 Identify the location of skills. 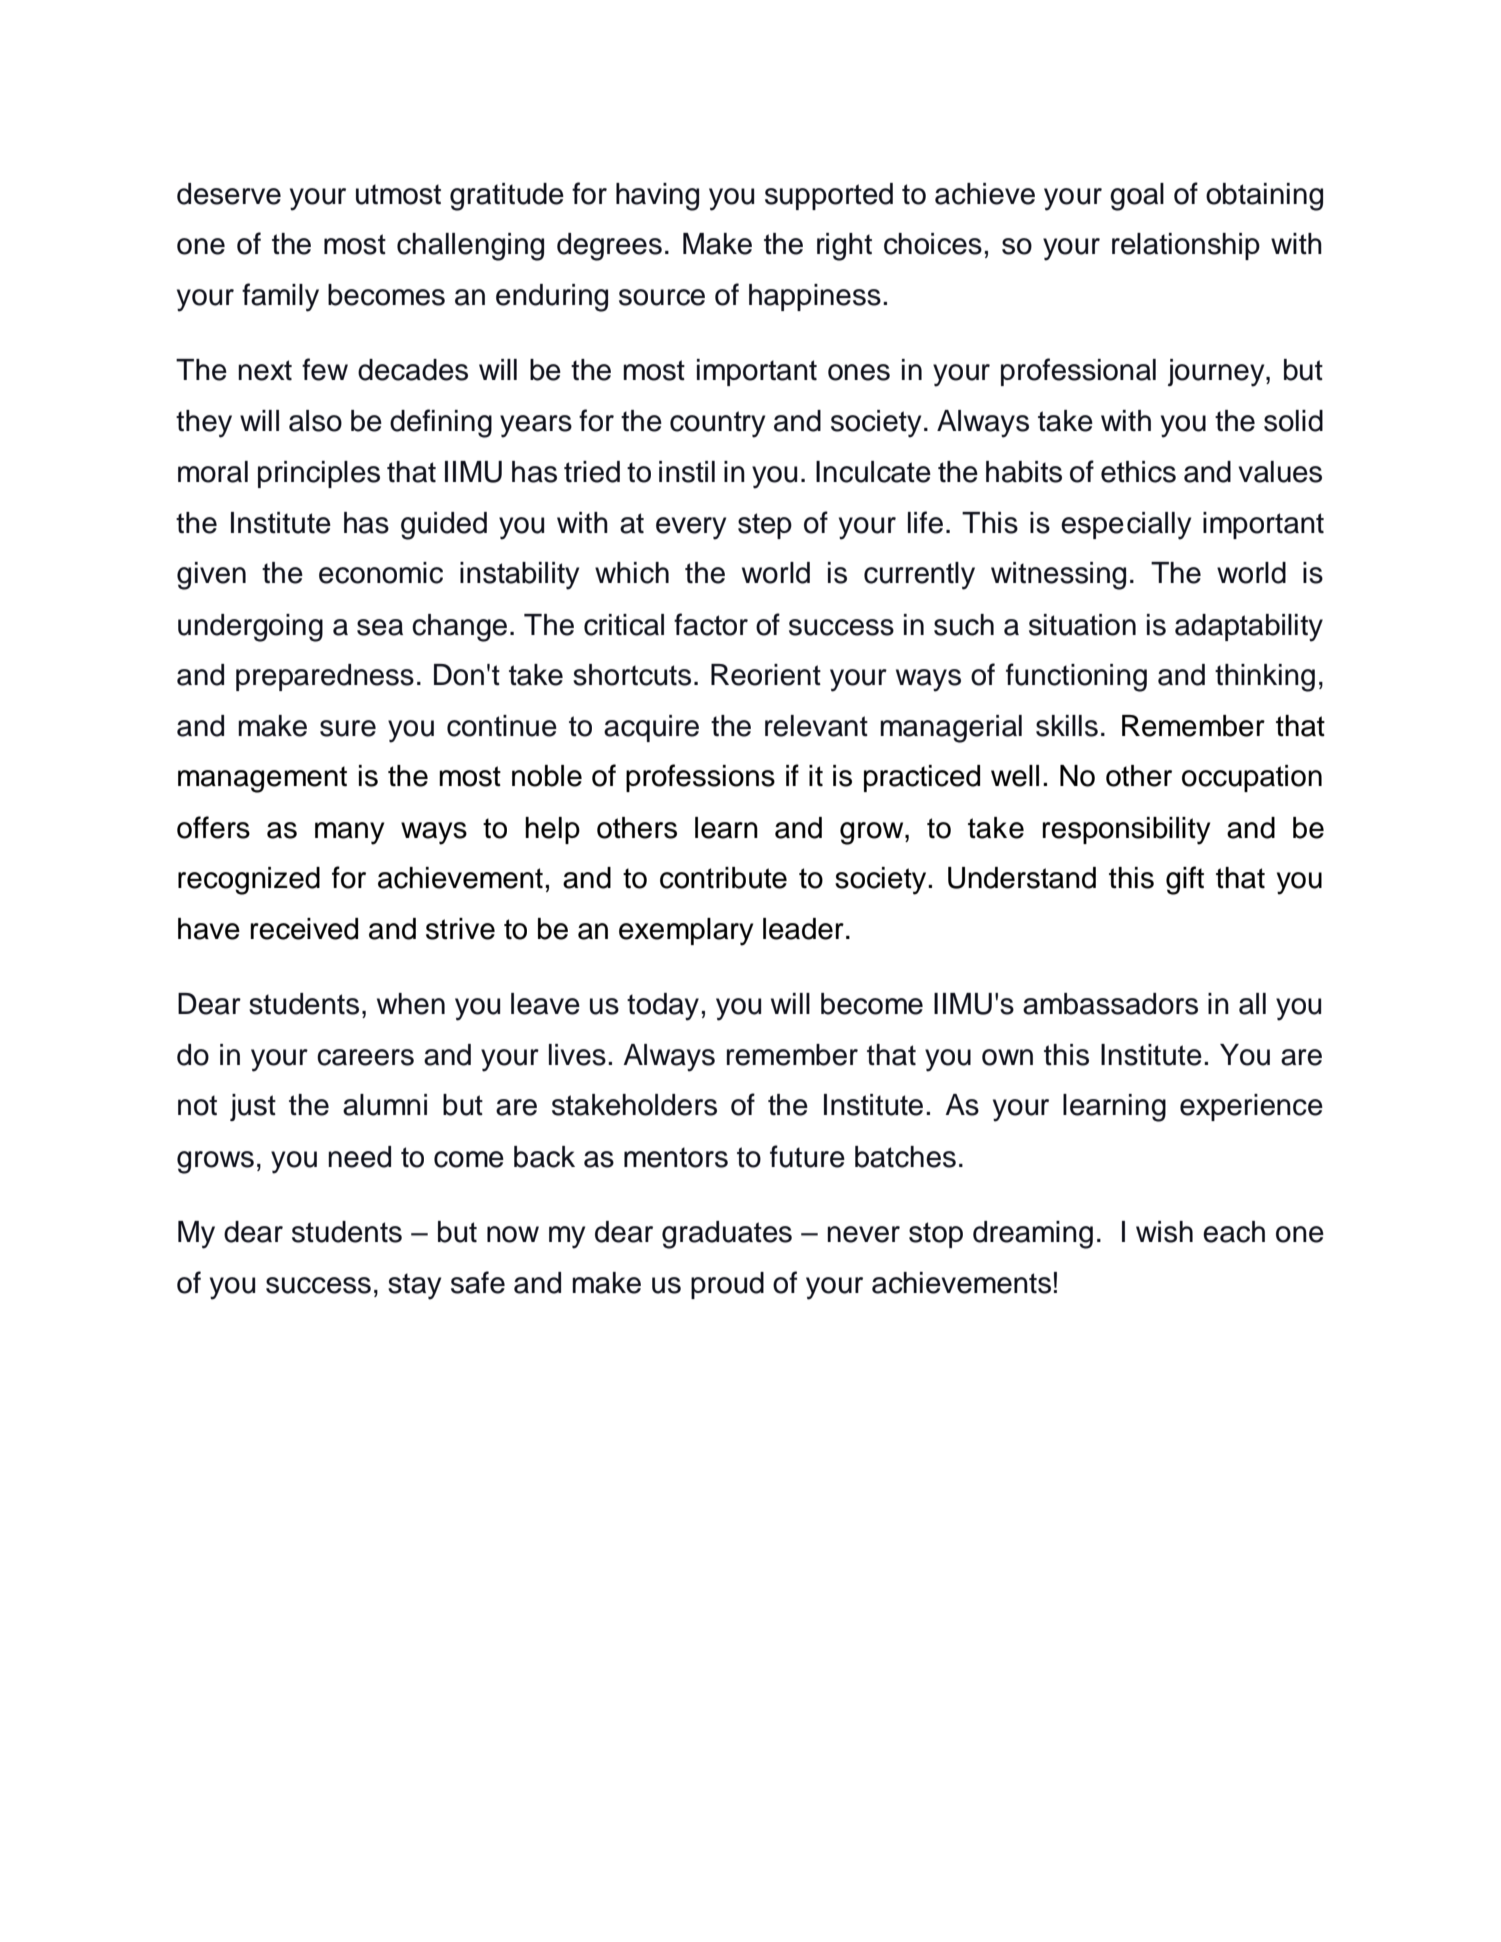
(1067, 726).
